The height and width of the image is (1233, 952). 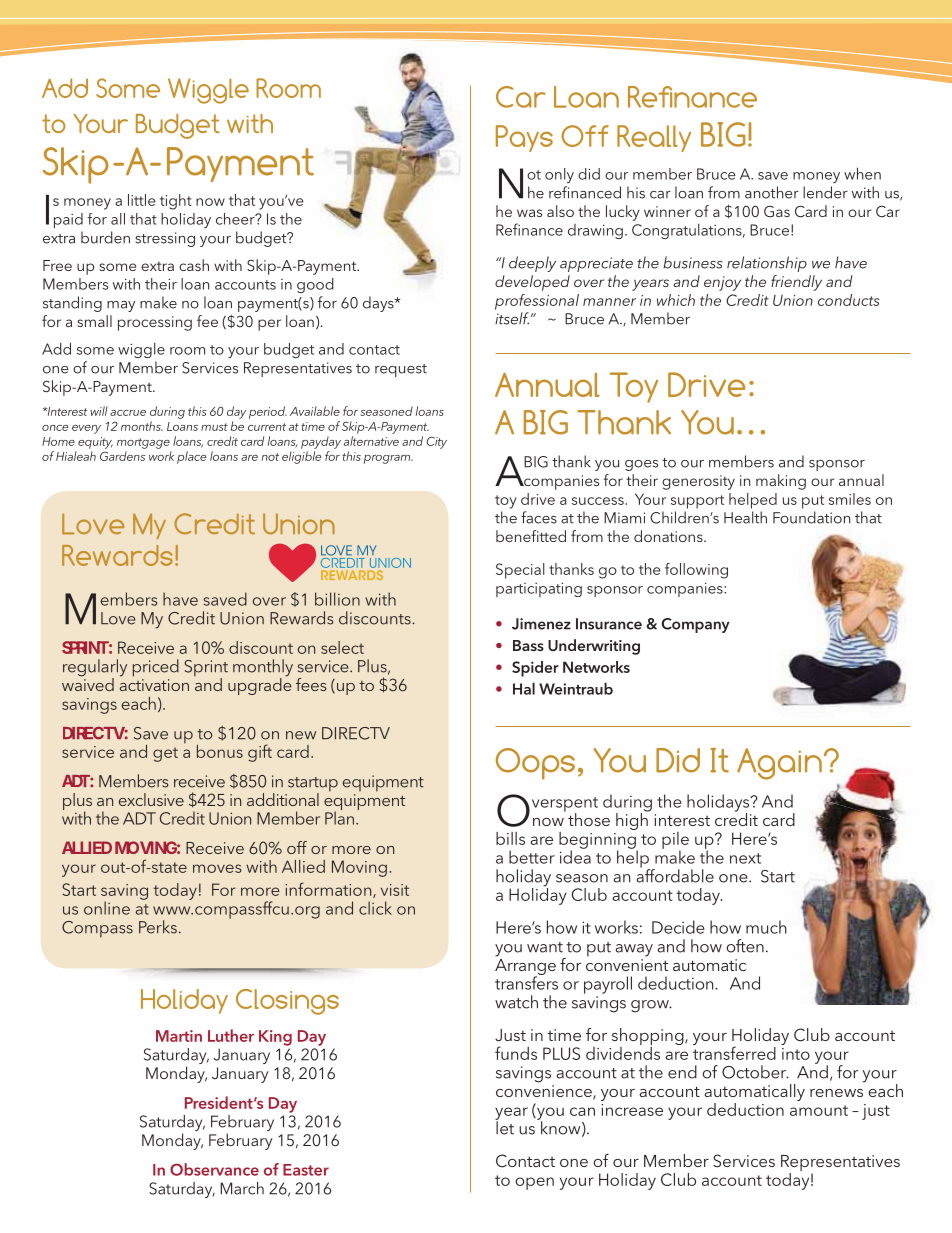 What do you see at coordinates (819, 1110) in the image?
I see `amount` at bounding box center [819, 1110].
